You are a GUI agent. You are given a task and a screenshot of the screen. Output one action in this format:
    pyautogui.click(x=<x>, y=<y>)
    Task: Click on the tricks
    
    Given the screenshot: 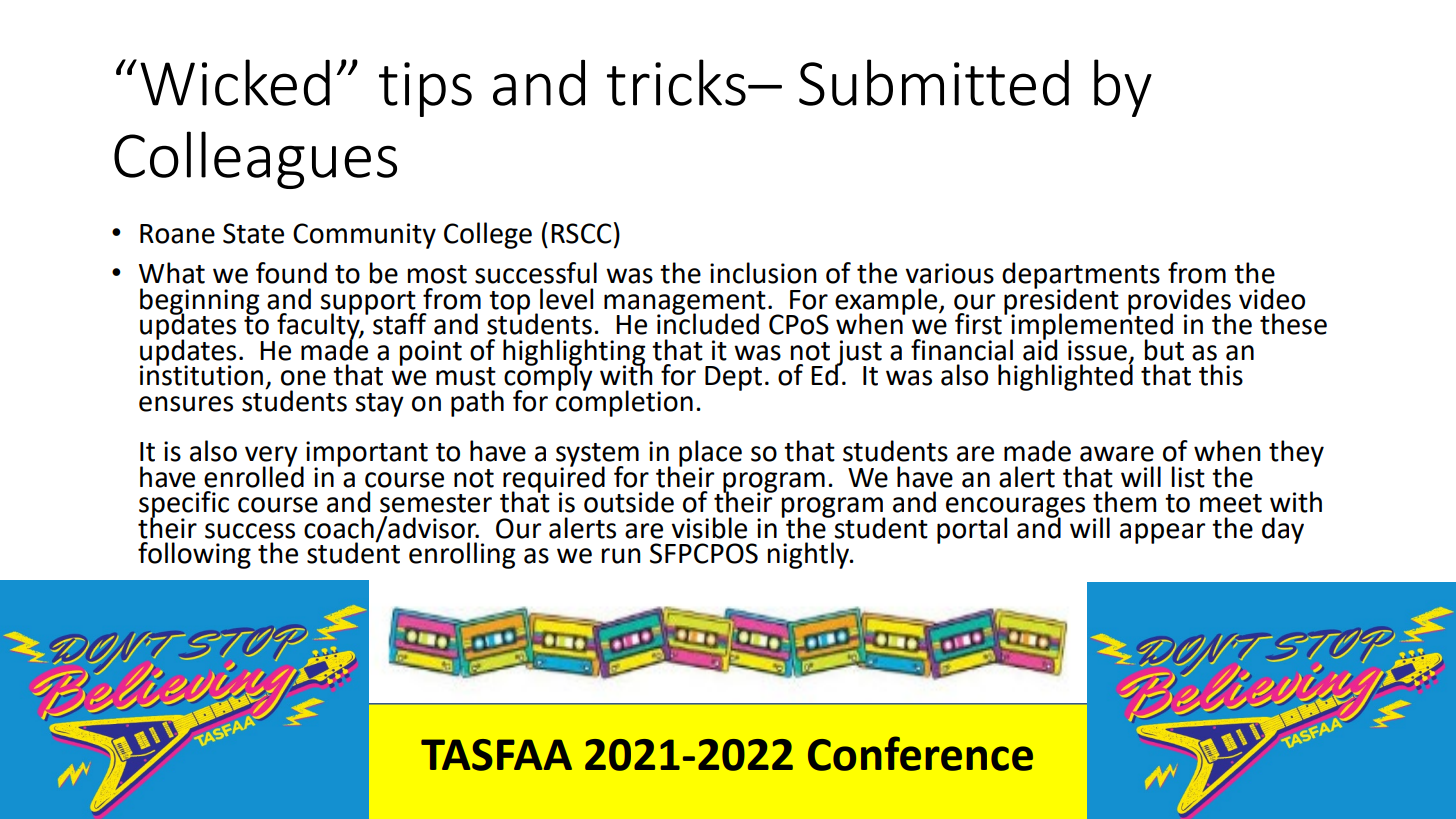 What is the action you would take?
    pyautogui.click(x=676, y=82)
